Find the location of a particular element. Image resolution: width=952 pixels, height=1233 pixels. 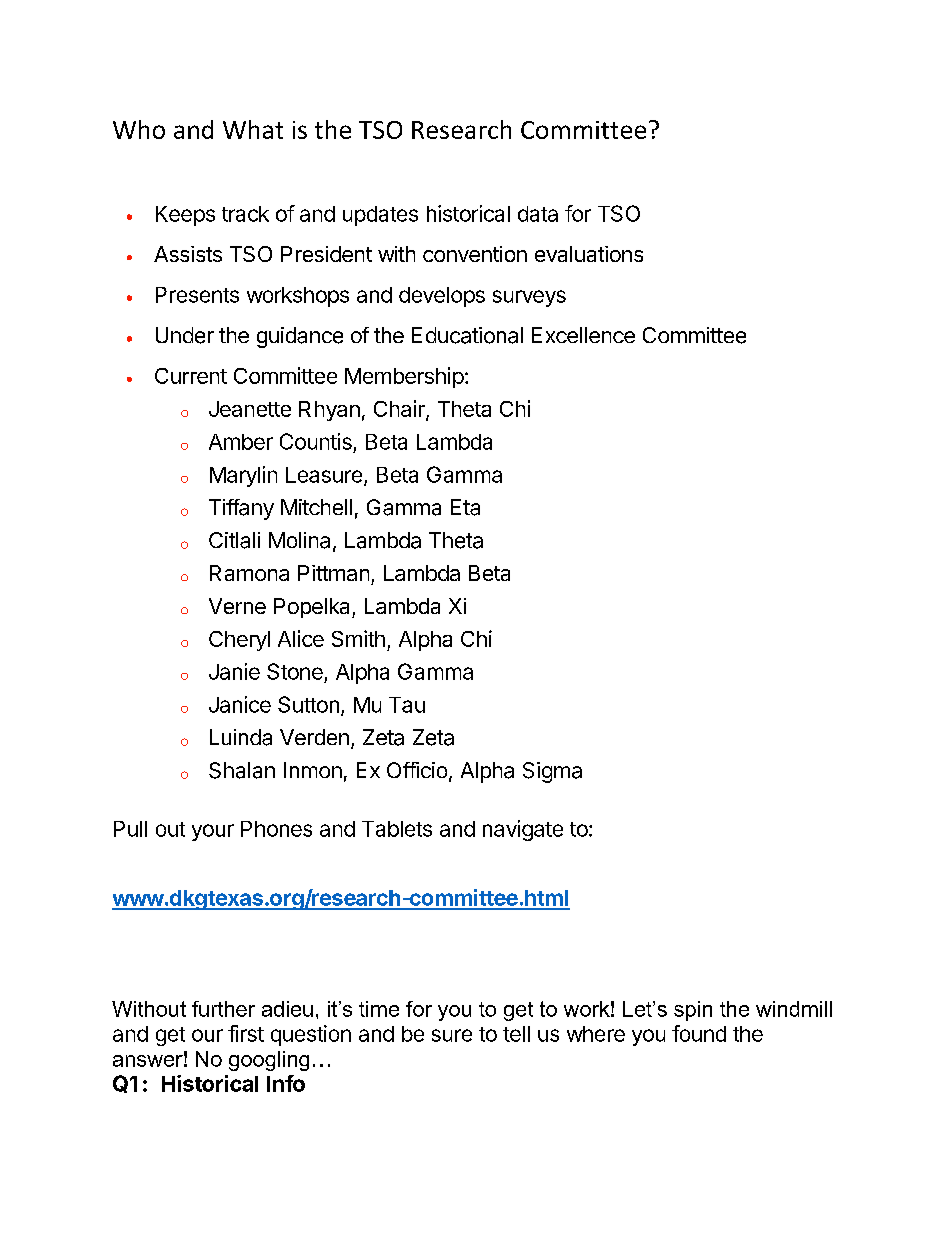

Verne is located at coordinates (237, 606).
